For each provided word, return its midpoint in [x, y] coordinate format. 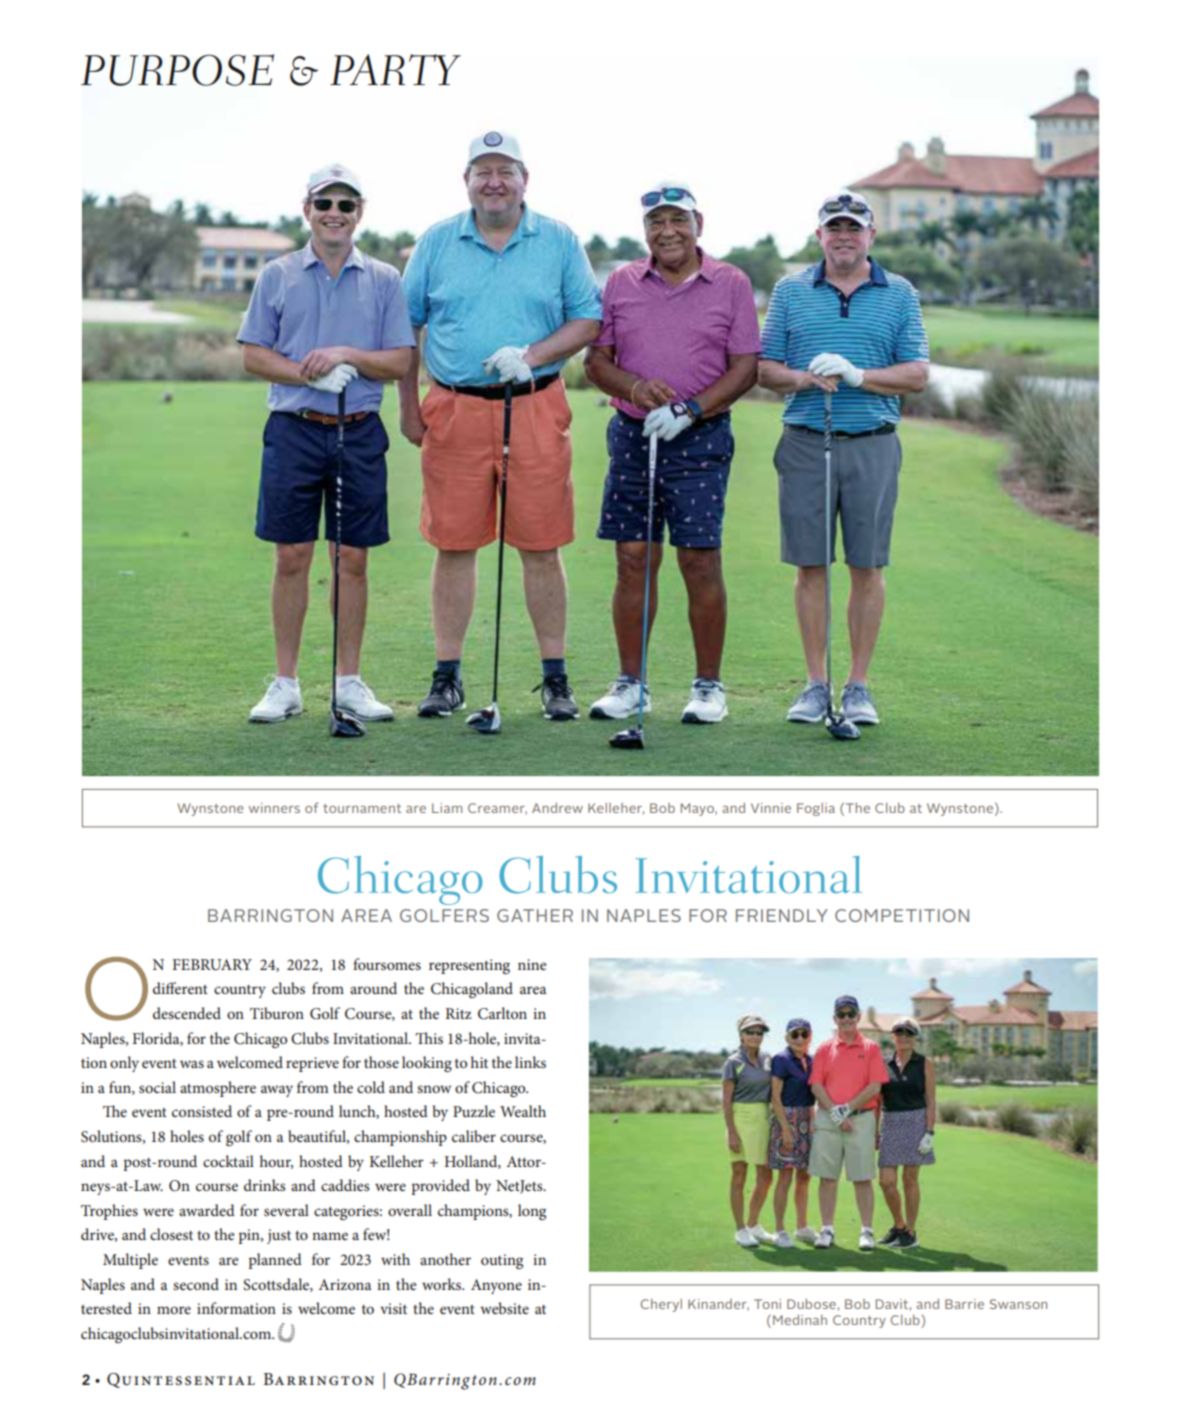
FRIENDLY [782, 915]
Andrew [557, 808]
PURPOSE [177, 70]
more [174, 1310]
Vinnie [771, 808]
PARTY [395, 69]
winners [274, 808]
